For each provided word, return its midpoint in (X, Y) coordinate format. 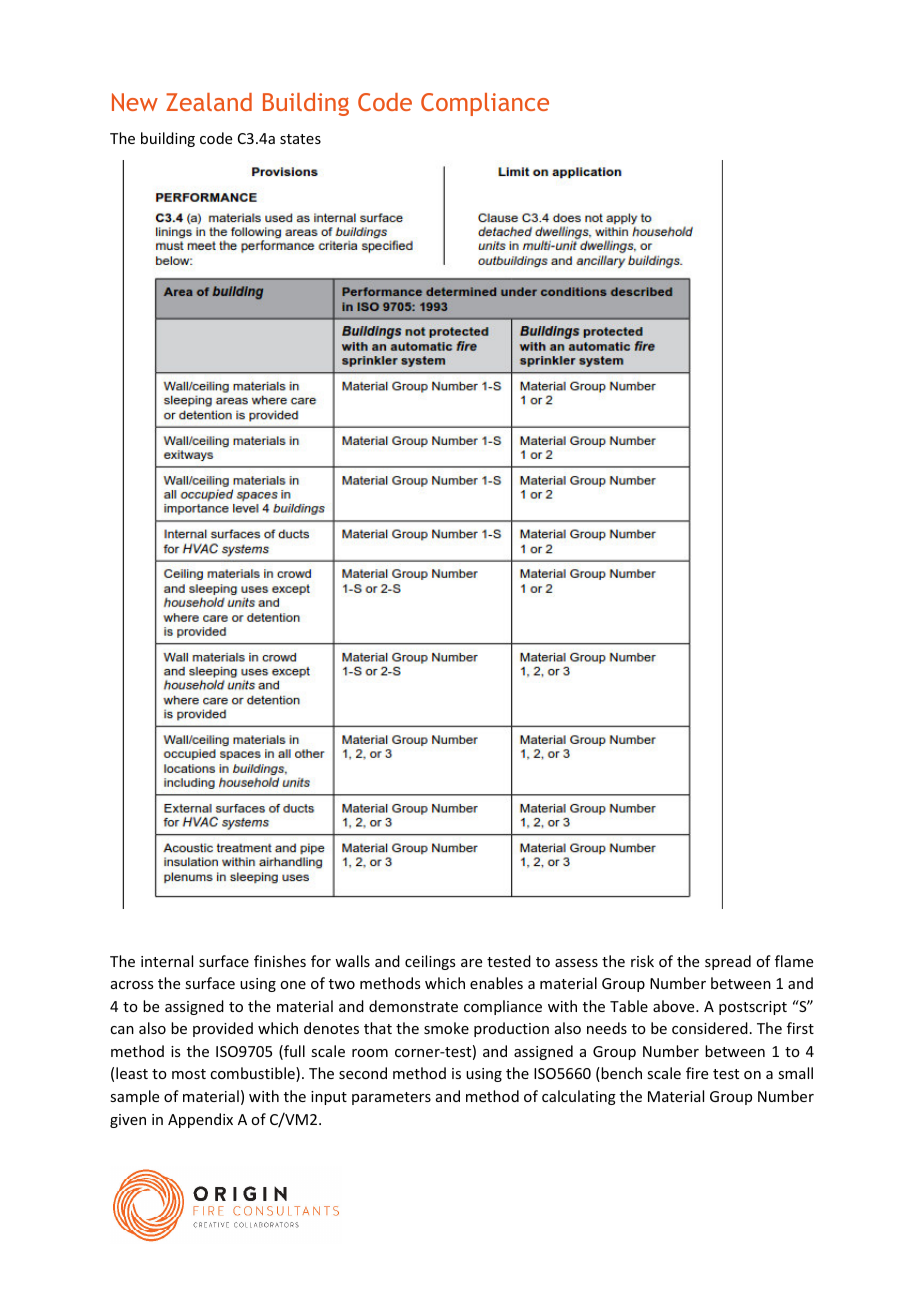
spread (728, 962)
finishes (280, 961)
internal (167, 961)
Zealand (209, 102)
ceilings (430, 962)
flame (794, 961)
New (135, 102)
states (300, 139)
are (471, 963)
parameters (391, 1098)
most (189, 1074)
